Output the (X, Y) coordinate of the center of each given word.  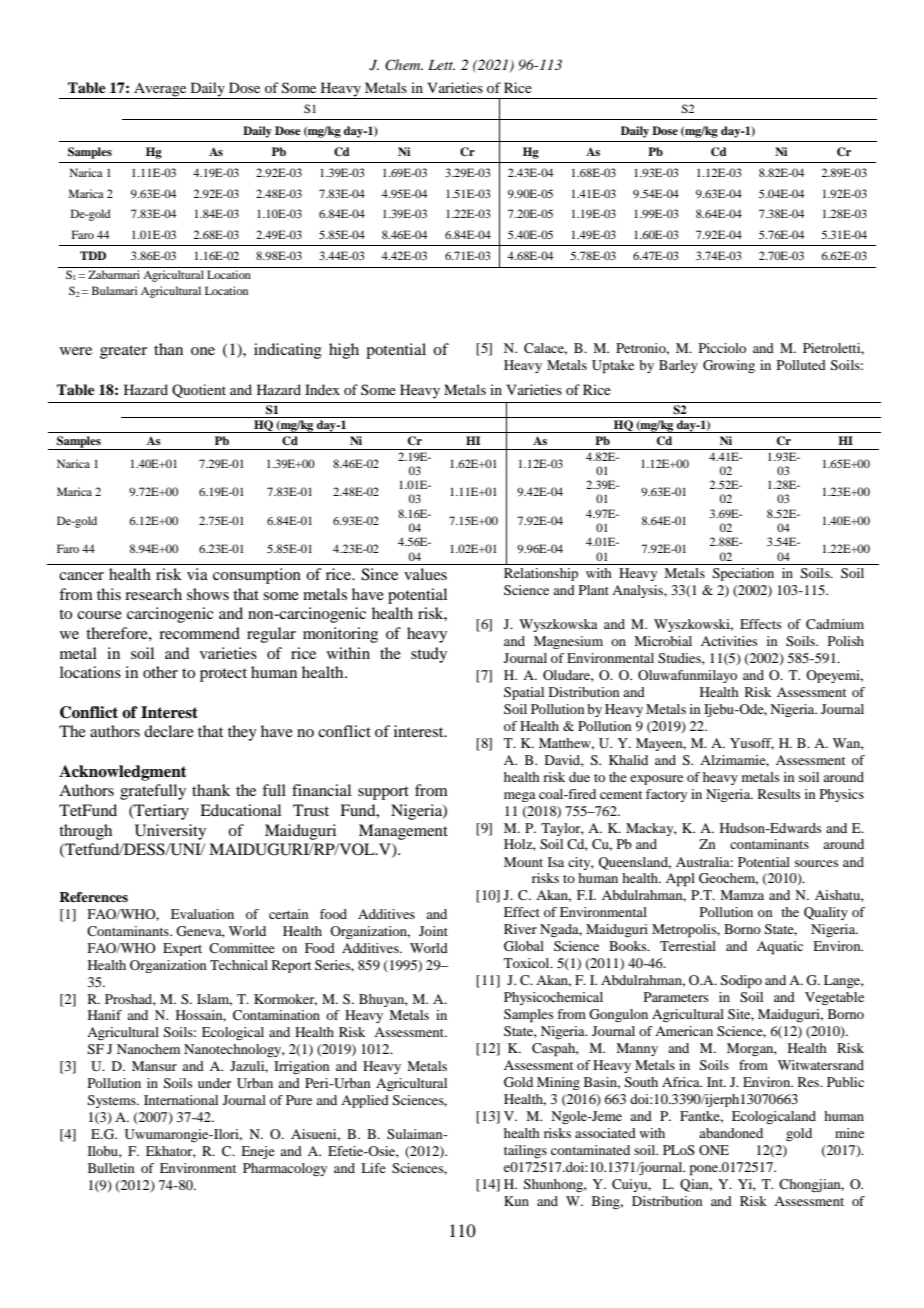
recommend (199, 633)
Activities (729, 641)
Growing (729, 366)
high (344, 351)
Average (160, 90)
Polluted (801, 365)
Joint (433, 931)
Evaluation (202, 914)
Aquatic (780, 948)
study (429, 655)
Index (322, 389)
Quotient (199, 391)
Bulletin (111, 1168)
